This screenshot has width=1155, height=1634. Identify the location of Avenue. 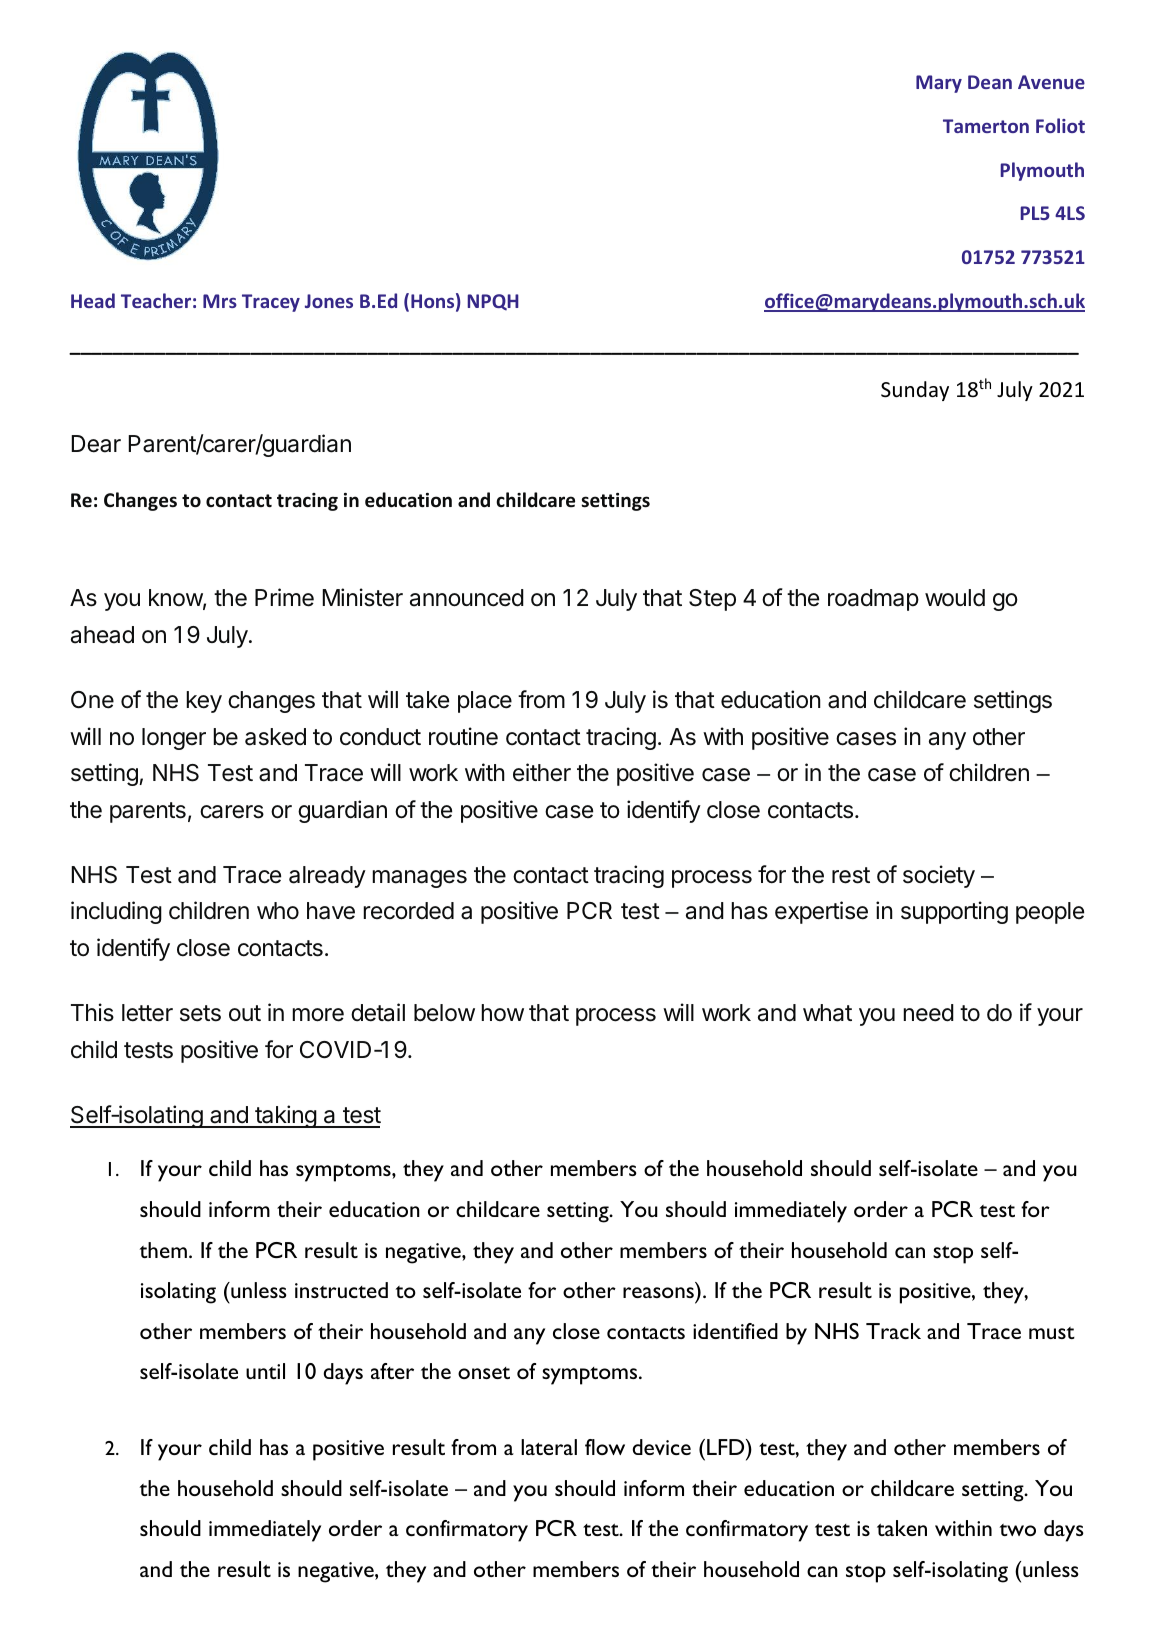
(1051, 82).
